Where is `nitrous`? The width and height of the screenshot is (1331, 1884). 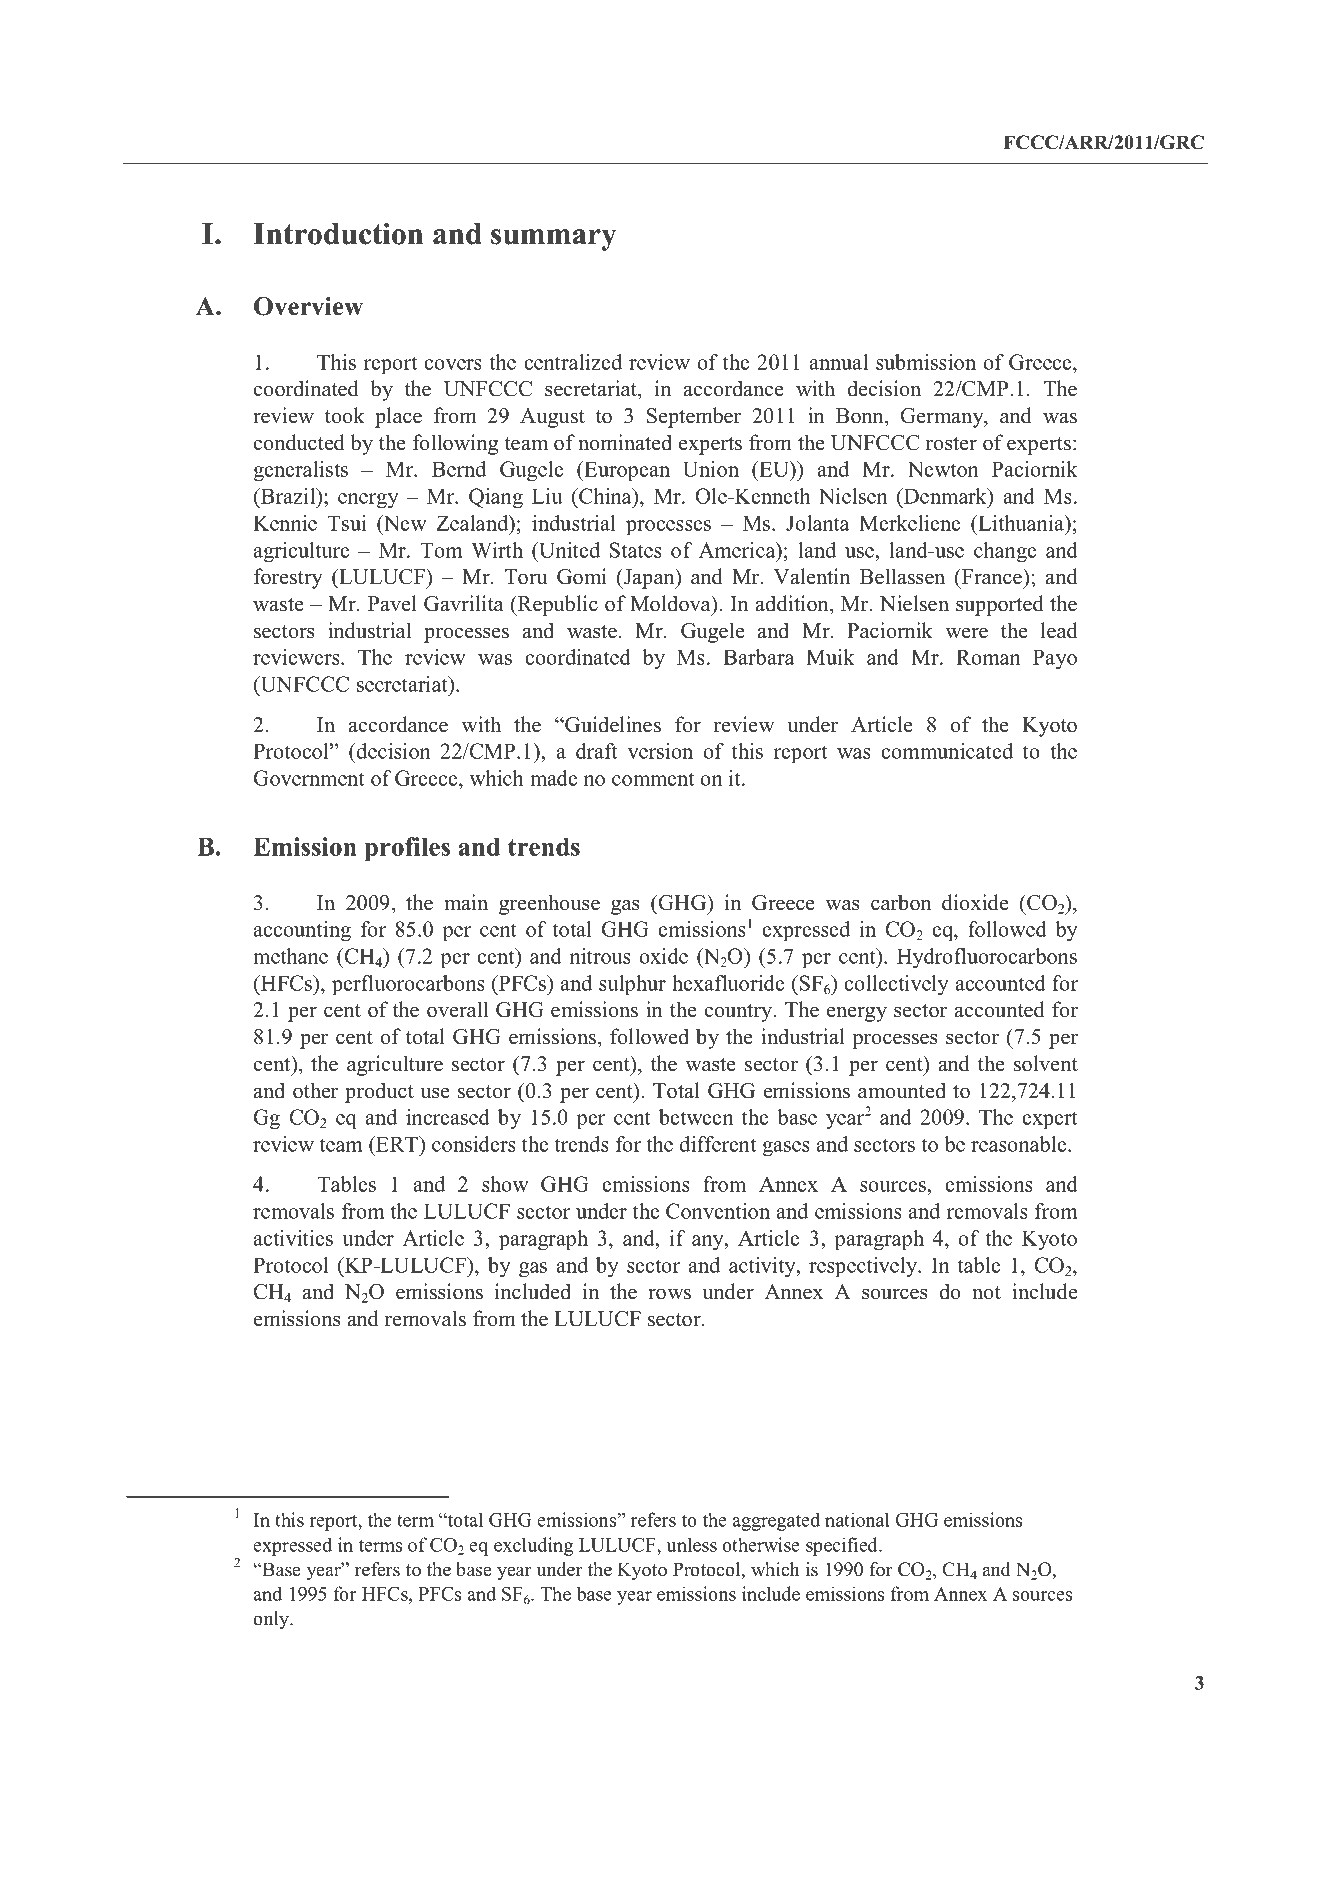
nitrous is located at coordinates (600, 956).
